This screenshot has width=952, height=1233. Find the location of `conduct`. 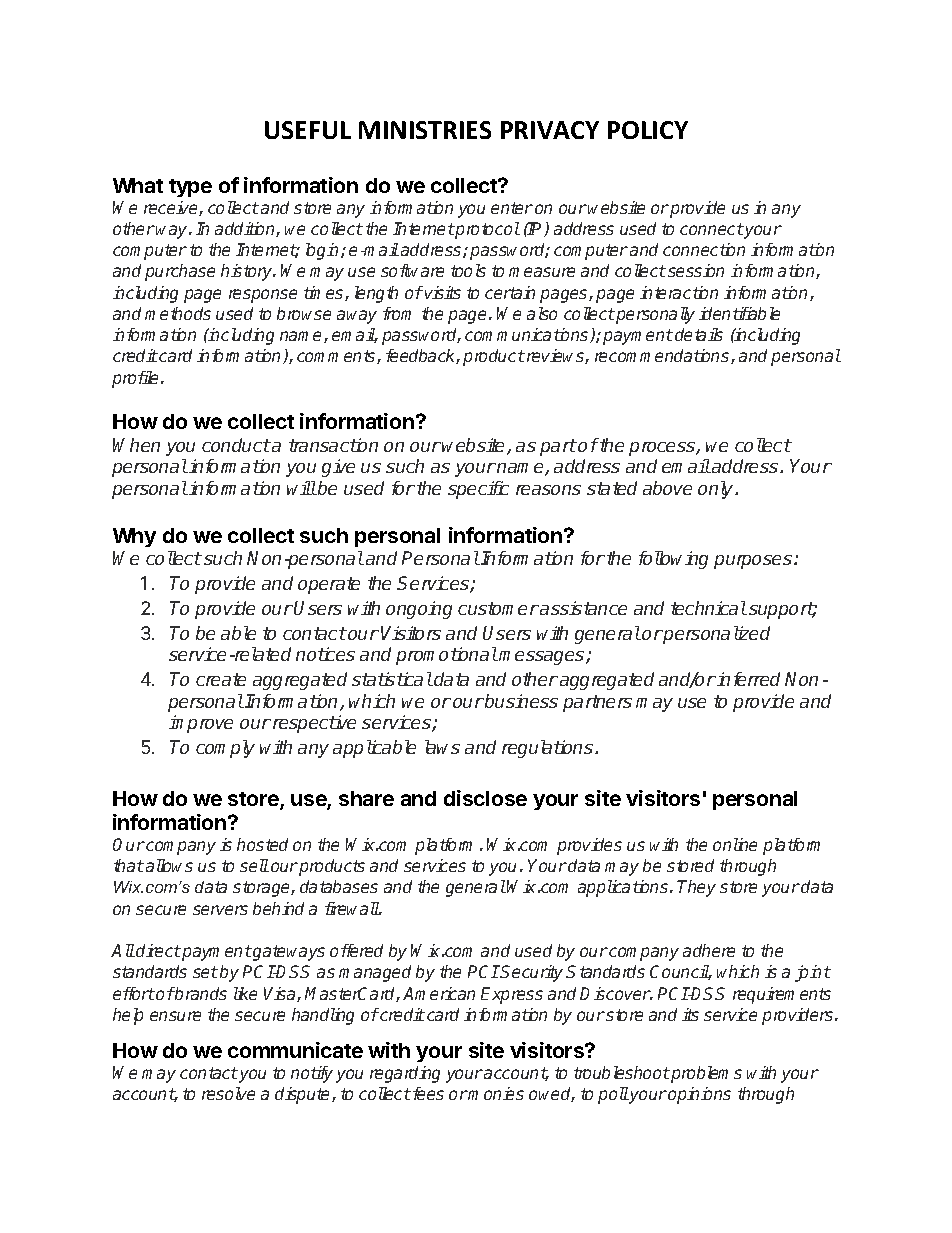

conduct is located at coordinates (236, 445).
